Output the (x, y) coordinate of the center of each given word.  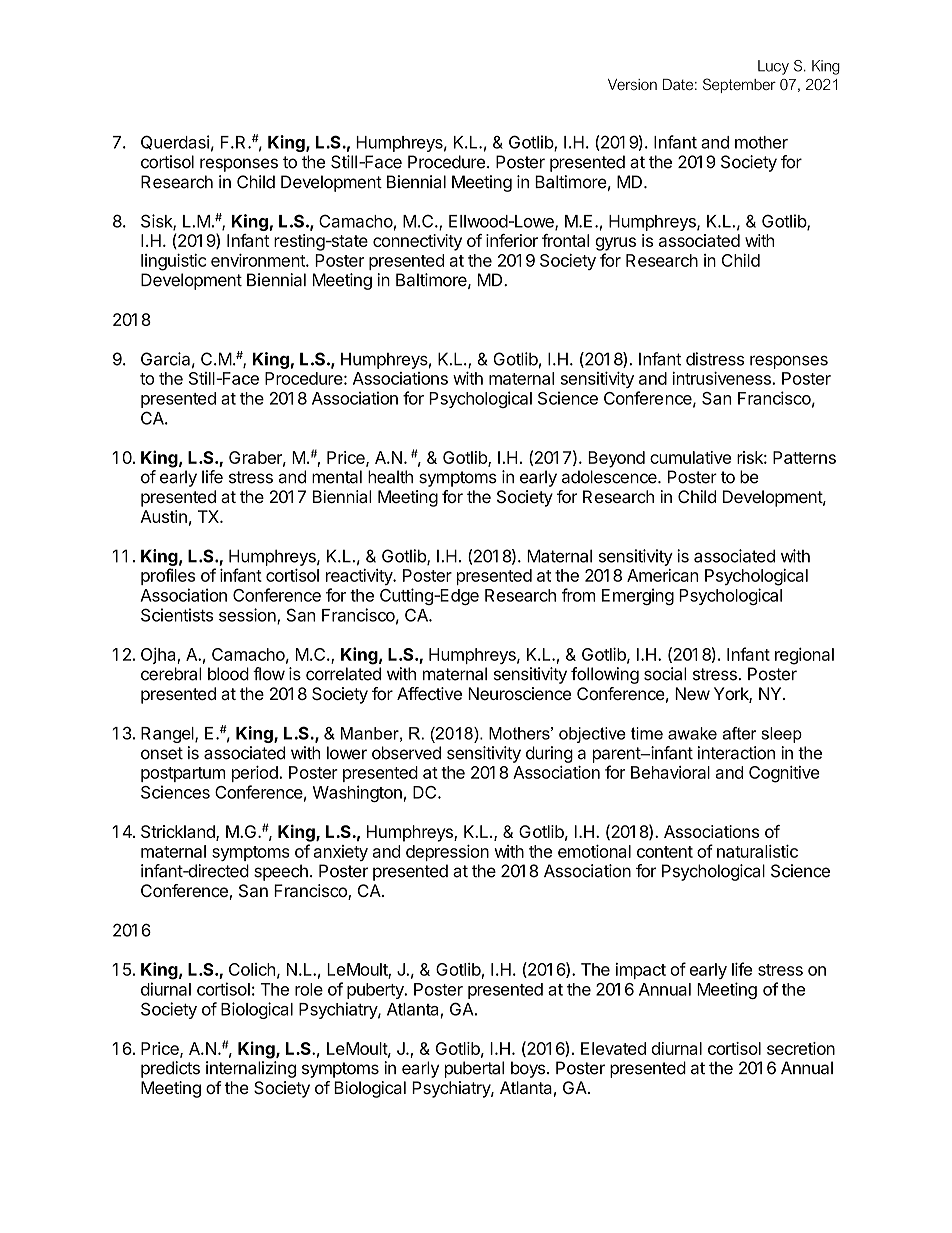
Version (632, 84)
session (248, 616)
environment (259, 260)
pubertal (474, 1069)
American (662, 575)
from (578, 595)
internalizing (251, 1069)
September (739, 85)
